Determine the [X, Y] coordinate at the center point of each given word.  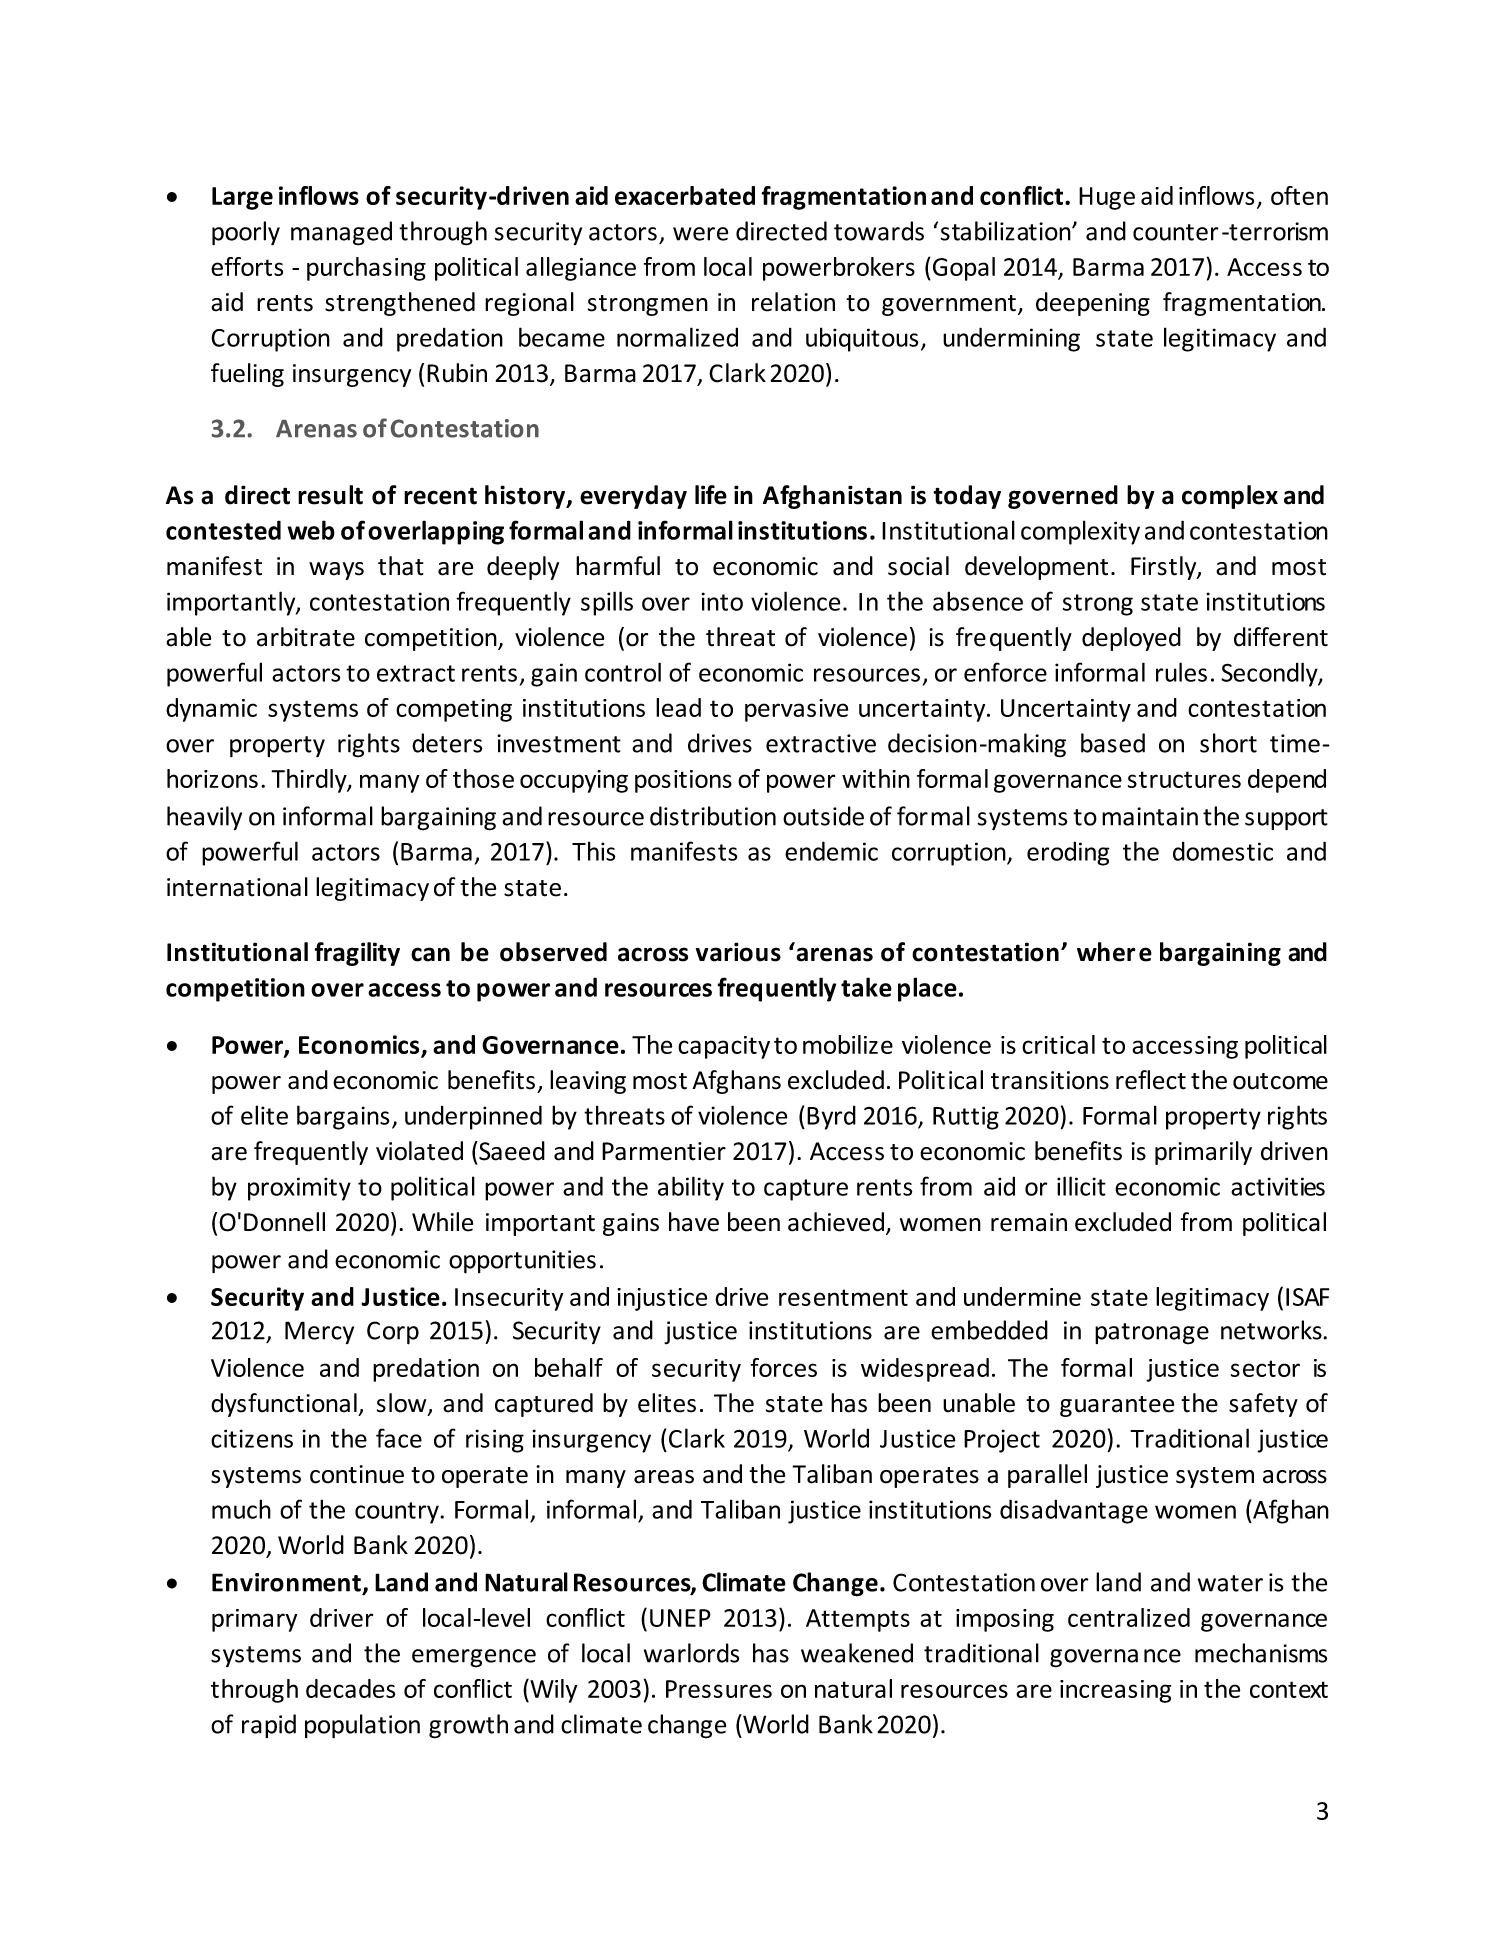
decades [350, 1688]
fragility [357, 954]
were [700, 234]
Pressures [719, 1689]
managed [341, 233]
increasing [1115, 1691]
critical [1058, 1044]
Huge [1107, 198]
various [738, 952]
